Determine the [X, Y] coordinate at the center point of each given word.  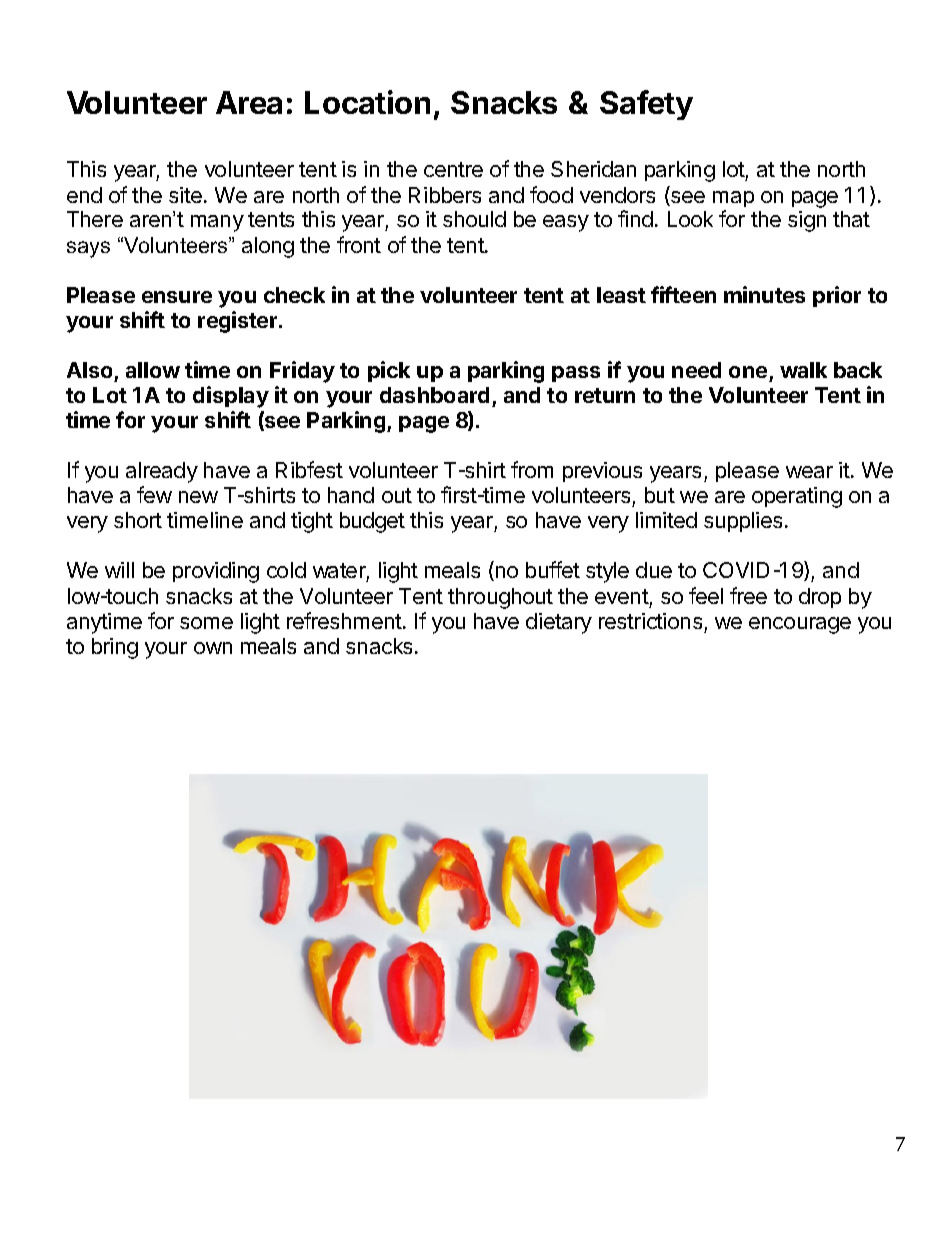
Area [249, 102]
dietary [559, 623]
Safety [646, 105]
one [748, 372]
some [206, 623]
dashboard [434, 395]
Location [367, 102]
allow [153, 370]
